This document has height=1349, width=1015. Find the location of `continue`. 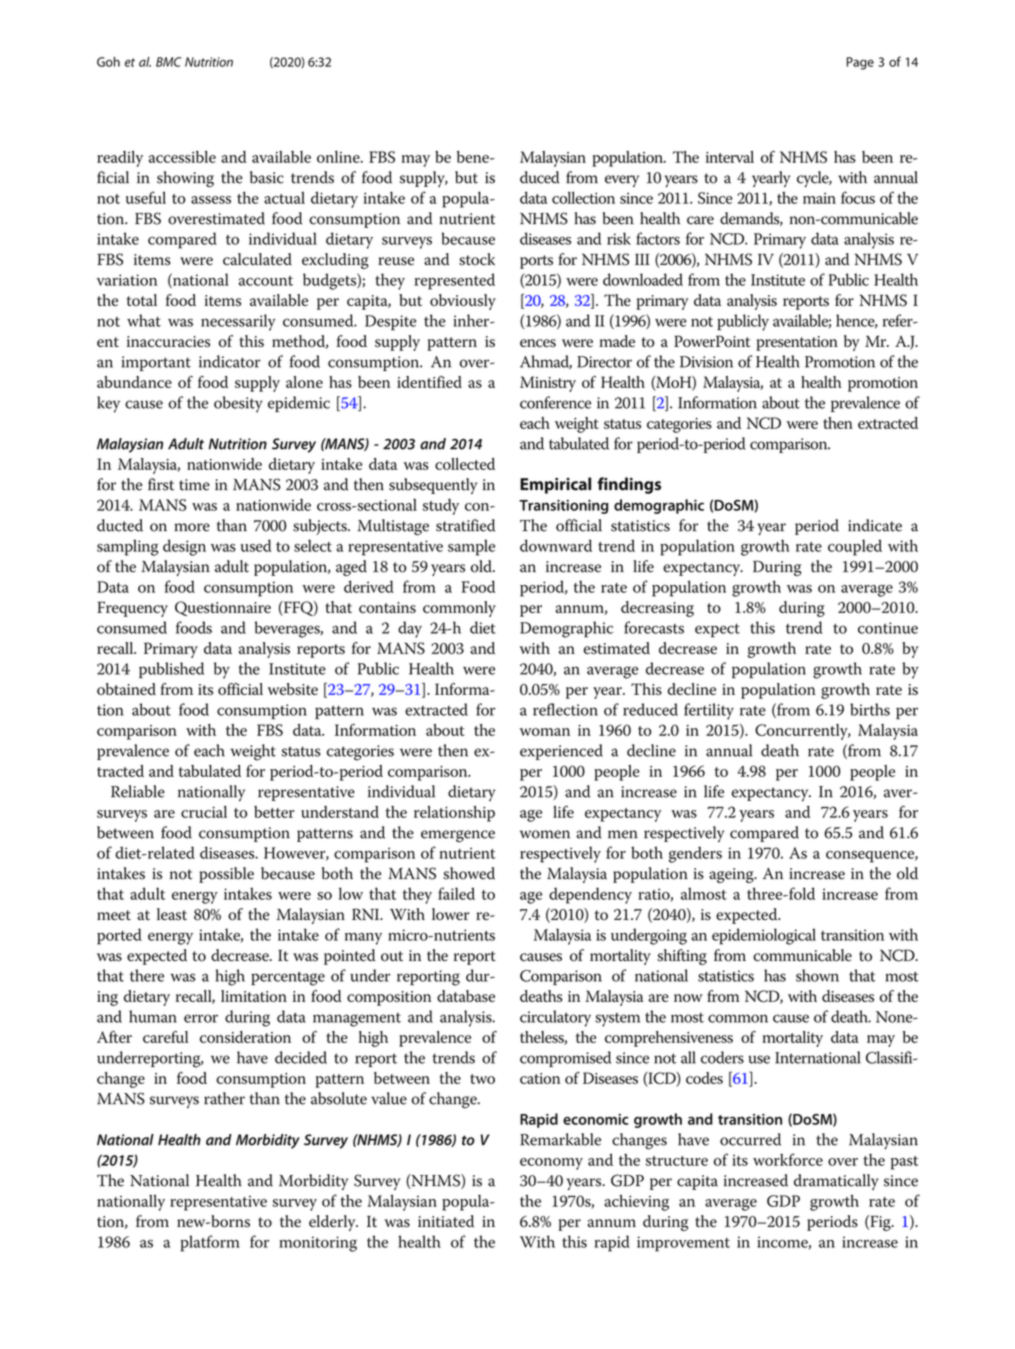

continue is located at coordinates (888, 628).
